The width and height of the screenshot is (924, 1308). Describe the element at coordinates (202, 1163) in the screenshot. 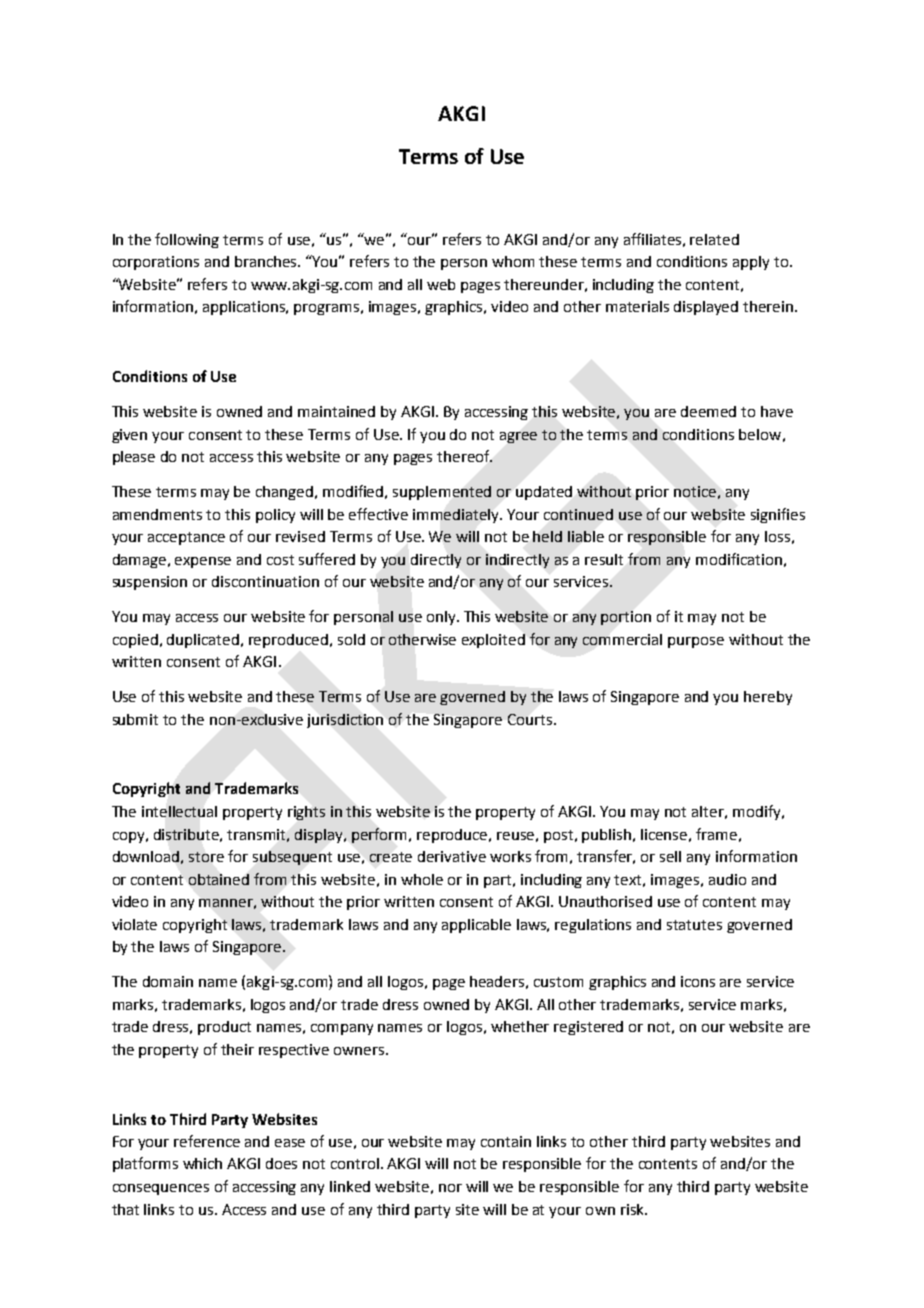

I see `which` at that location.
